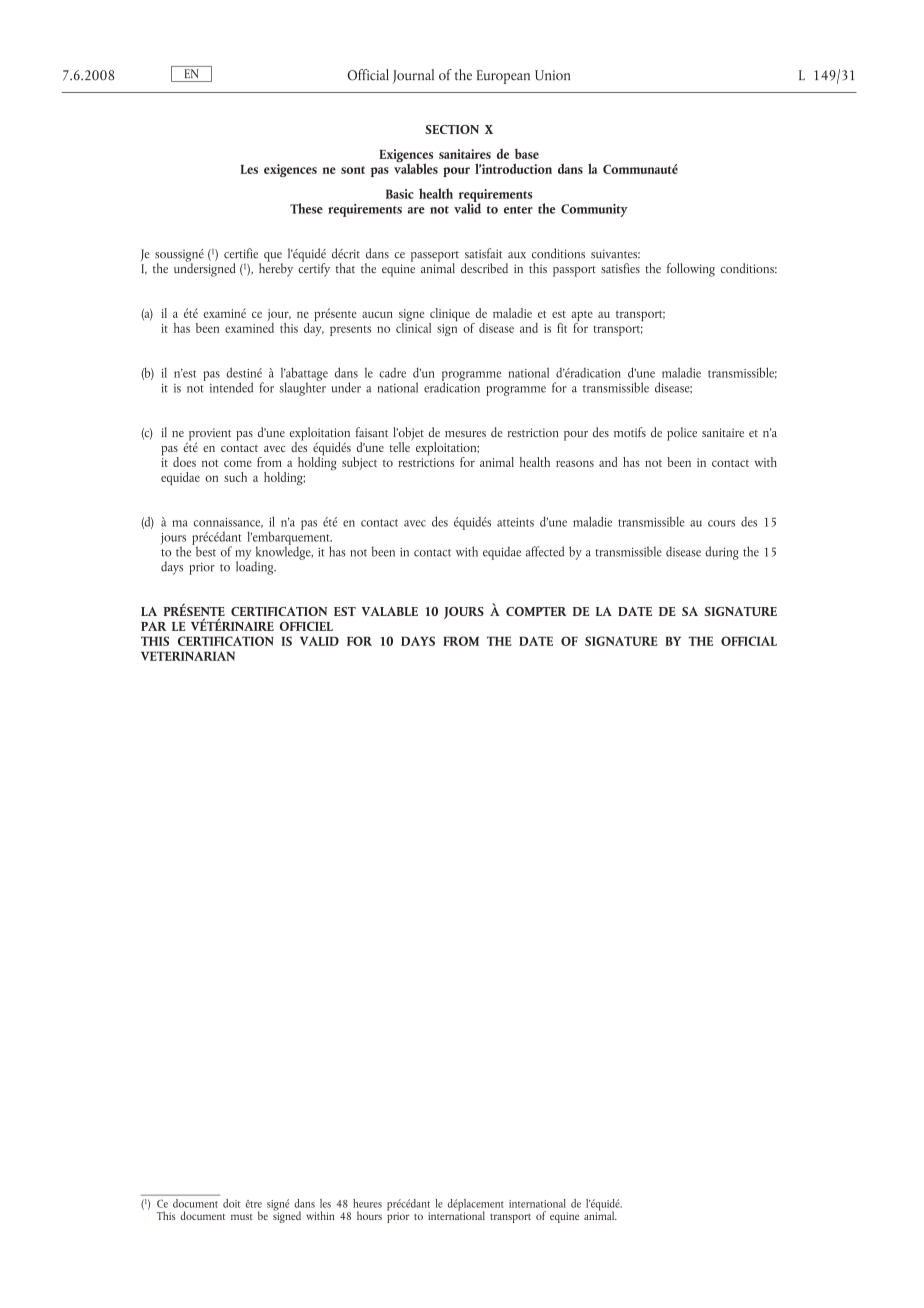 This page has width=924, height=1308. I want to click on during, so click(722, 553).
